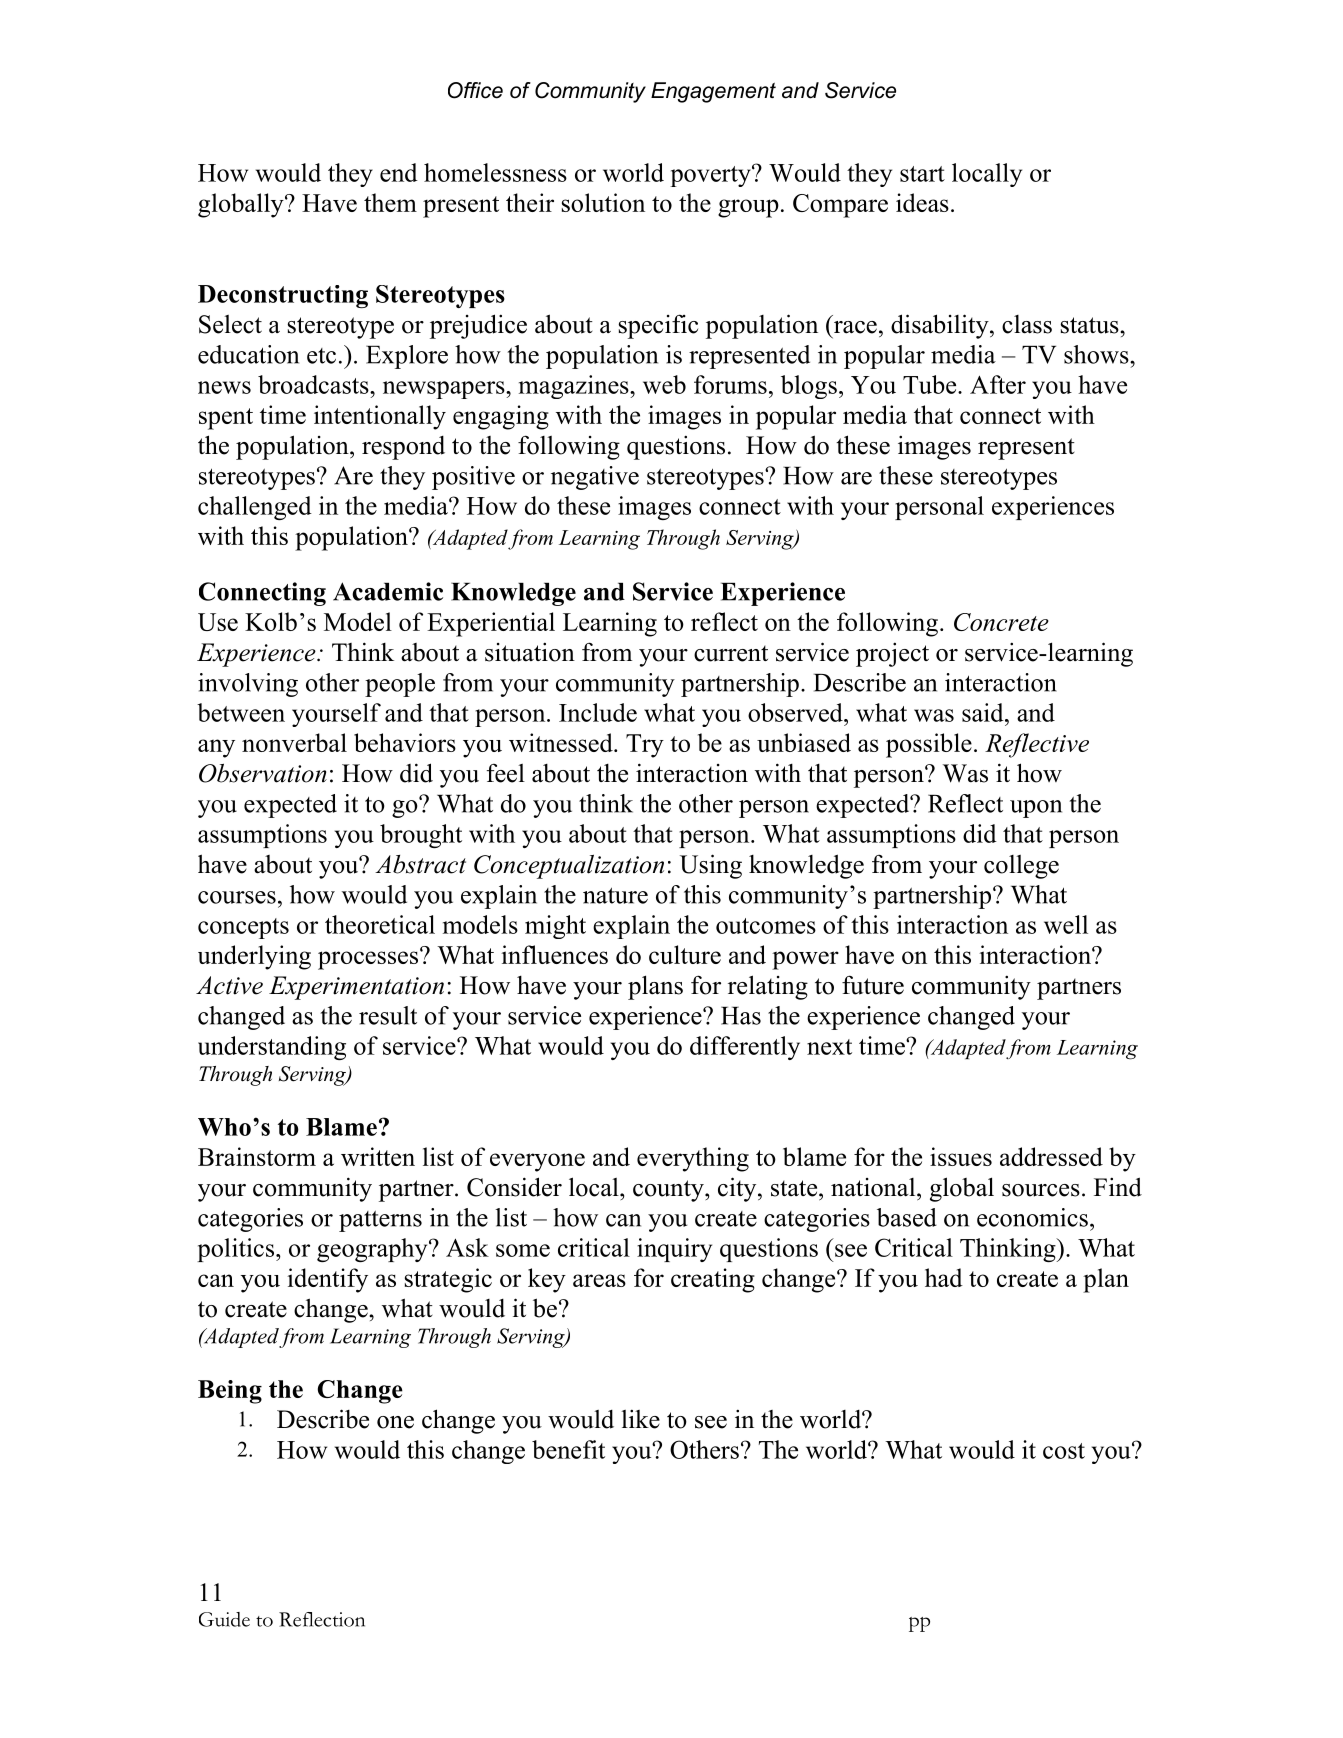 The width and height of the document is (1343, 1738). I want to click on broadcasts, so click(314, 384).
